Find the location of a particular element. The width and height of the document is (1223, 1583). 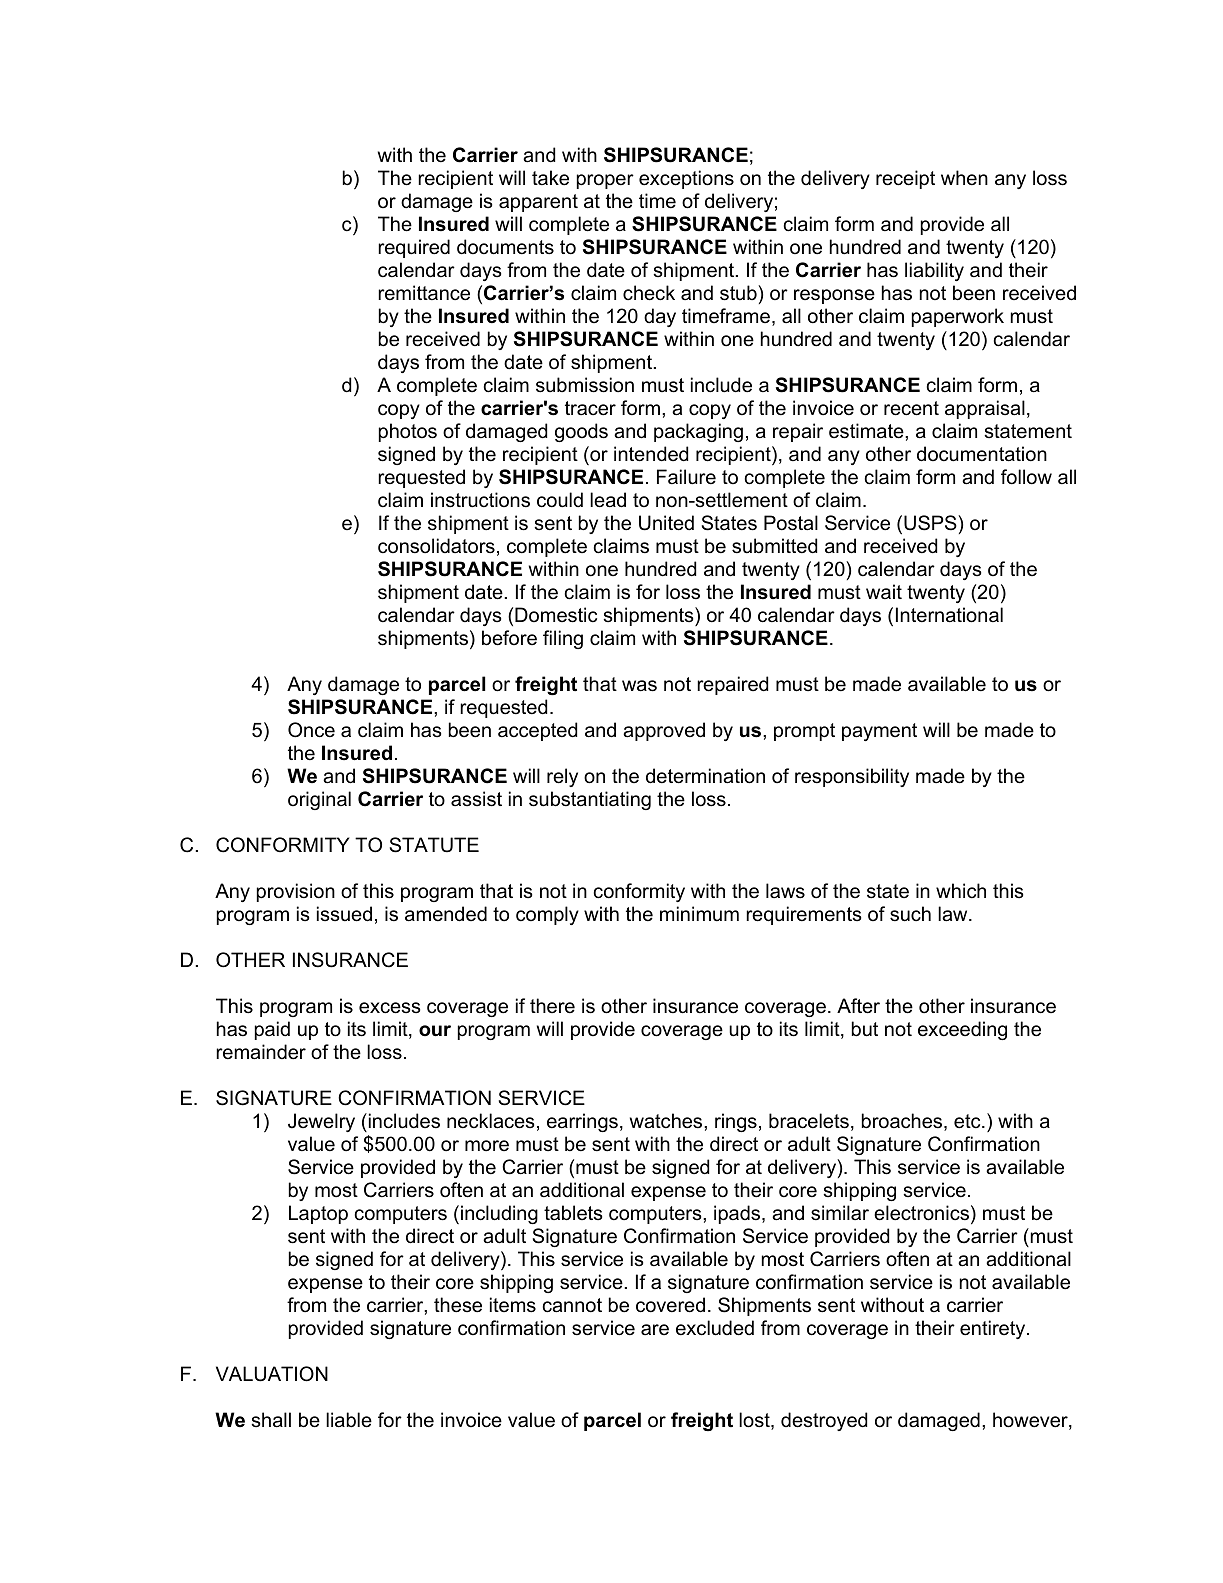

photos is located at coordinates (408, 432).
